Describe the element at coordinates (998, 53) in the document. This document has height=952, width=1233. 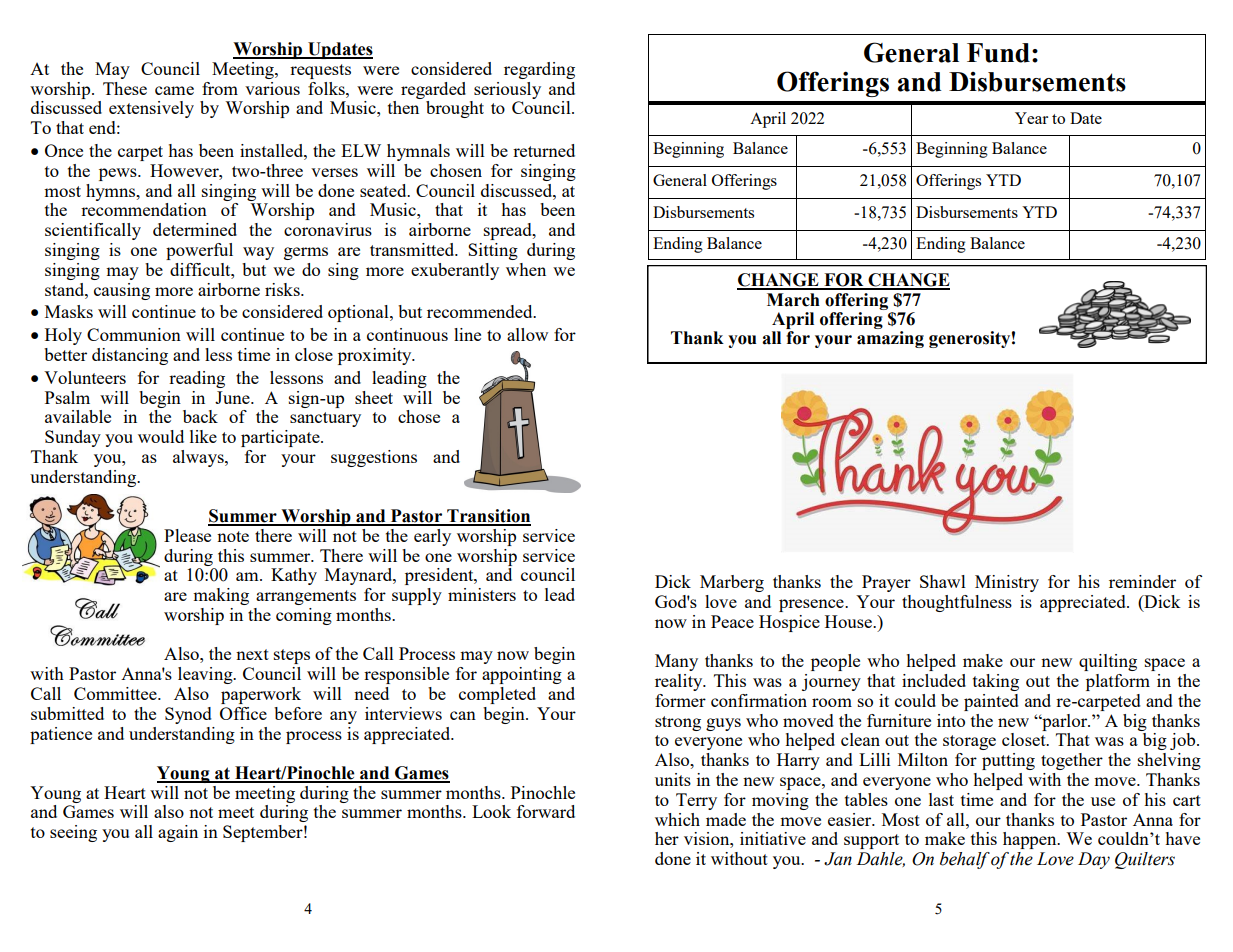
I see `Fund` at that location.
